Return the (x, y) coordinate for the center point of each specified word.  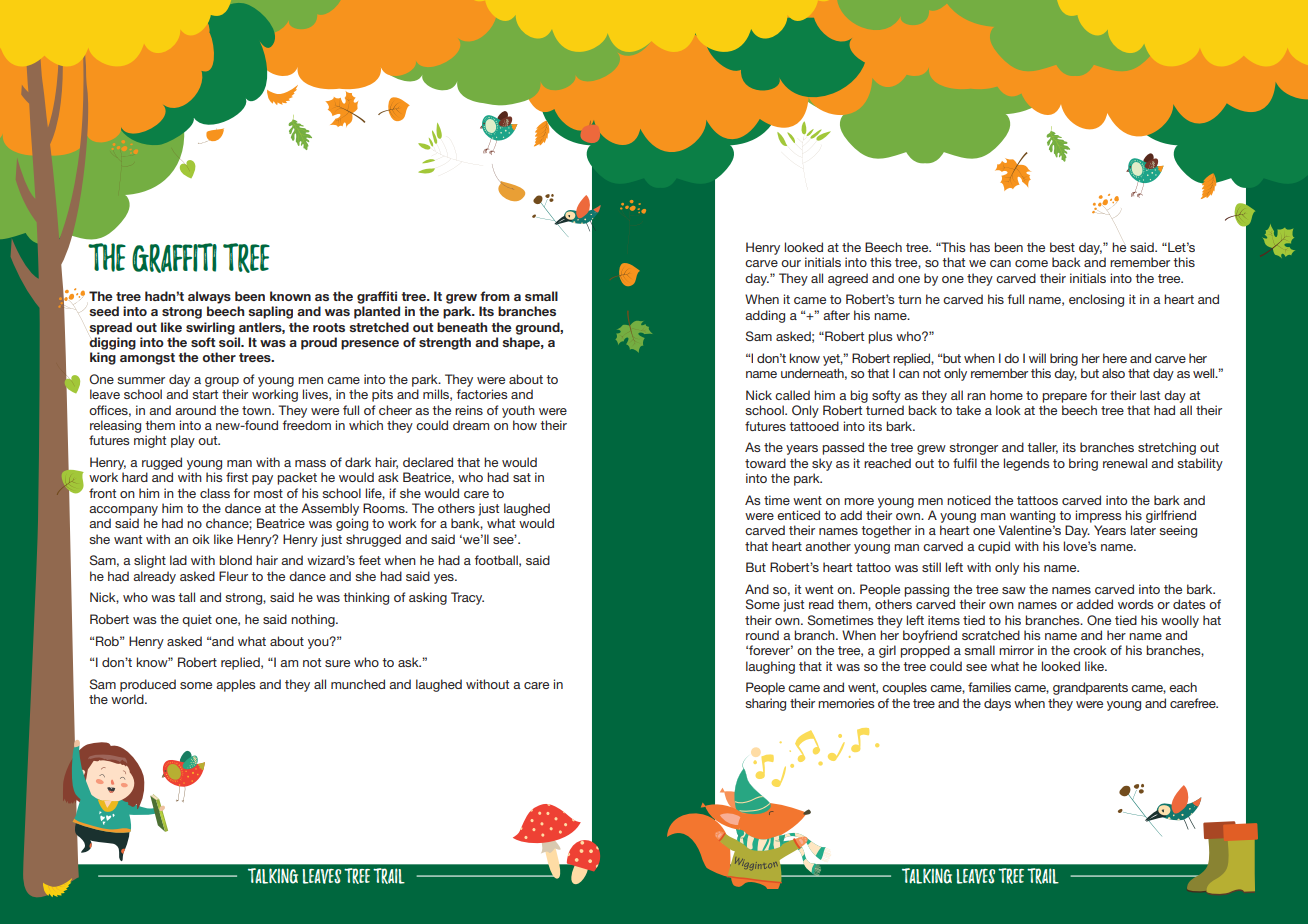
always (209, 297)
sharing (765, 704)
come (1031, 263)
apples (236, 685)
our (791, 263)
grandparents (1090, 688)
